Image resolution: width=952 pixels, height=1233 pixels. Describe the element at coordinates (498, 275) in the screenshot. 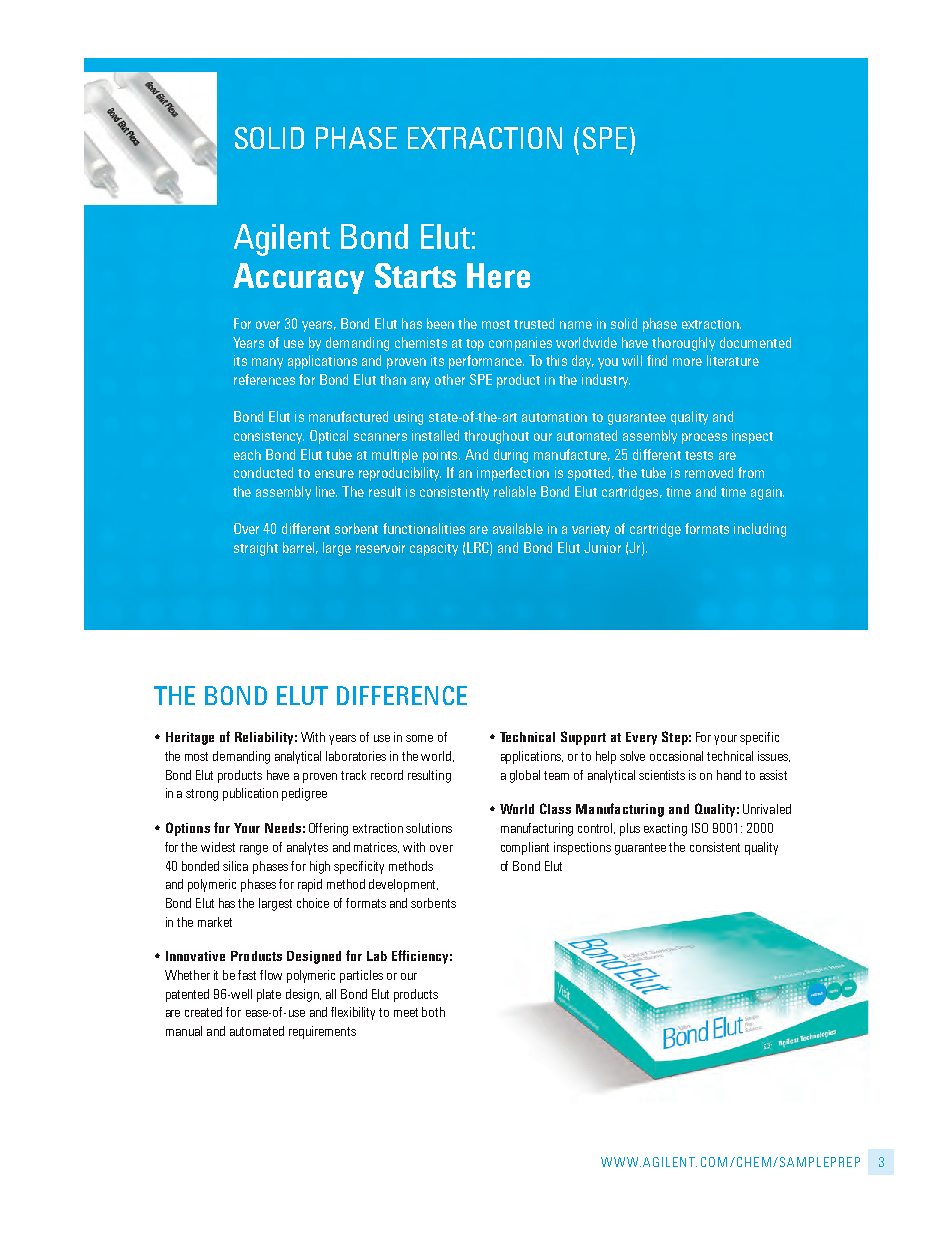

I see `Here` at that location.
